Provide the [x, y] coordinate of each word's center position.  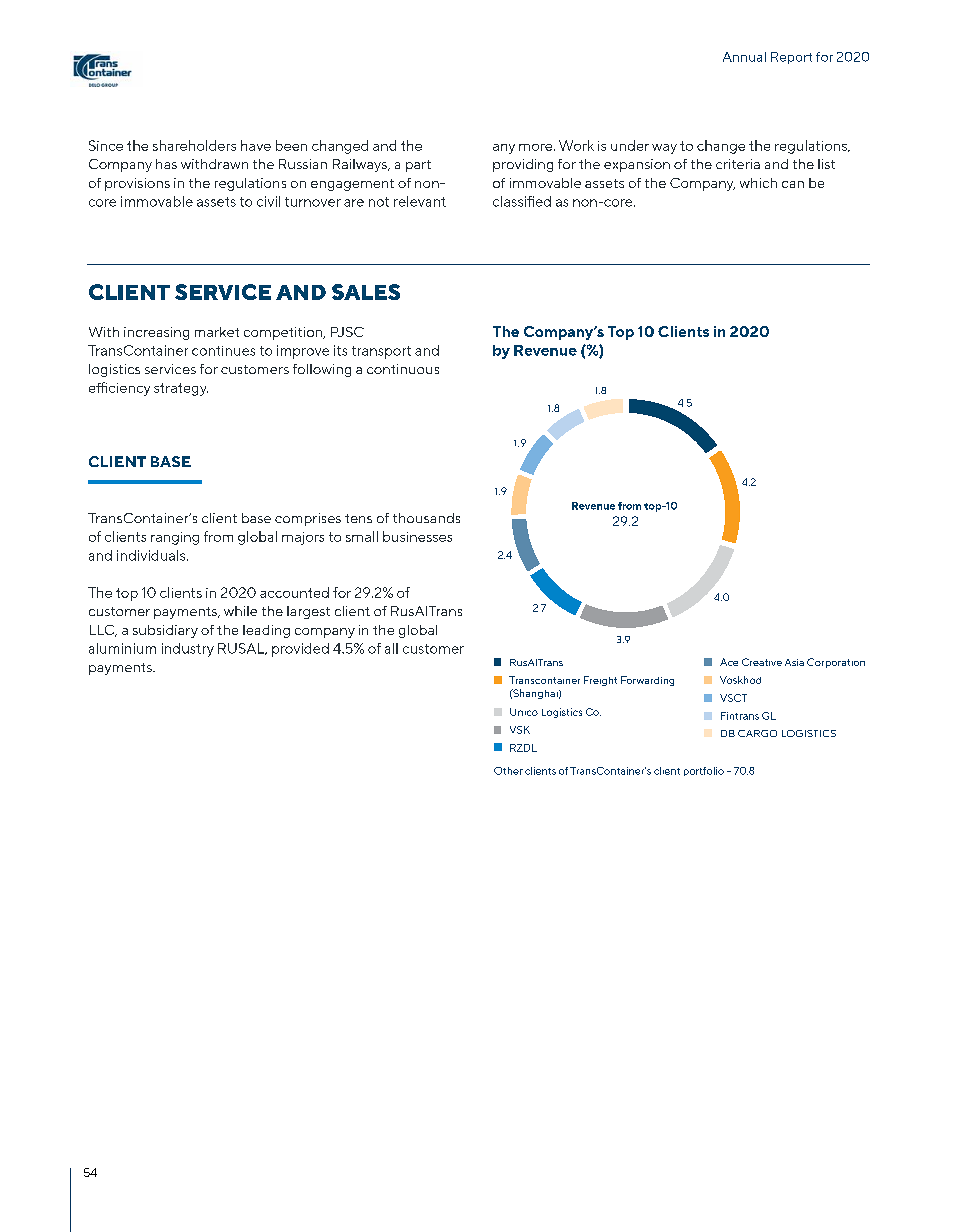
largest [308, 612]
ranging [175, 538]
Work [576, 145]
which [758, 183]
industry [188, 650]
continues [223, 351]
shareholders [194, 145]
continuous [403, 369]
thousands [426, 518]
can [793, 184]
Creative [762, 662]
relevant [420, 201]
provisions [137, 184]
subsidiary [165, 631]
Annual [744, 57]
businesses [417, 536]
